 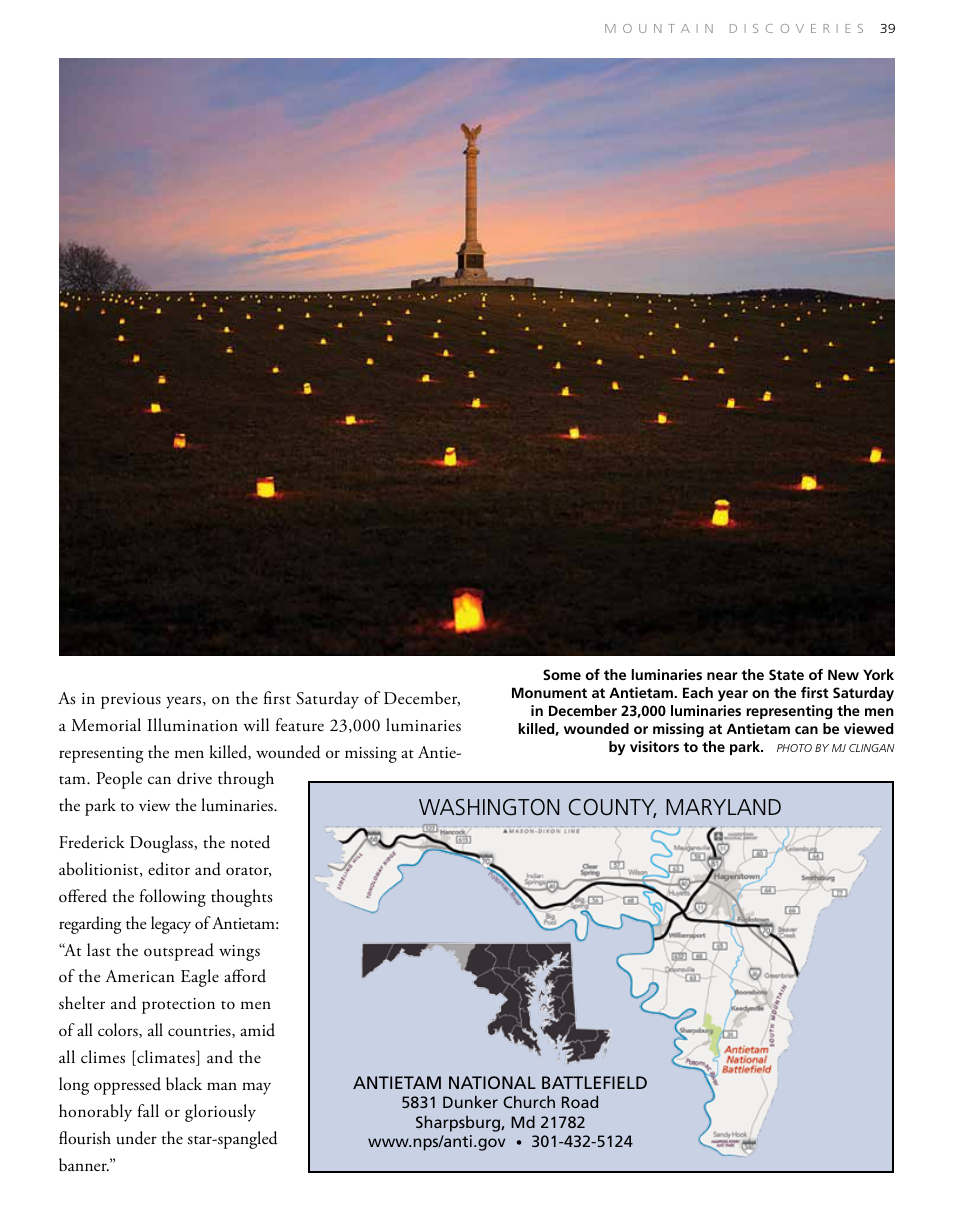 What do you see at coordinates (529, 1102) in the screenshot?
I see `Church` at bounding box center [529, 1102].
